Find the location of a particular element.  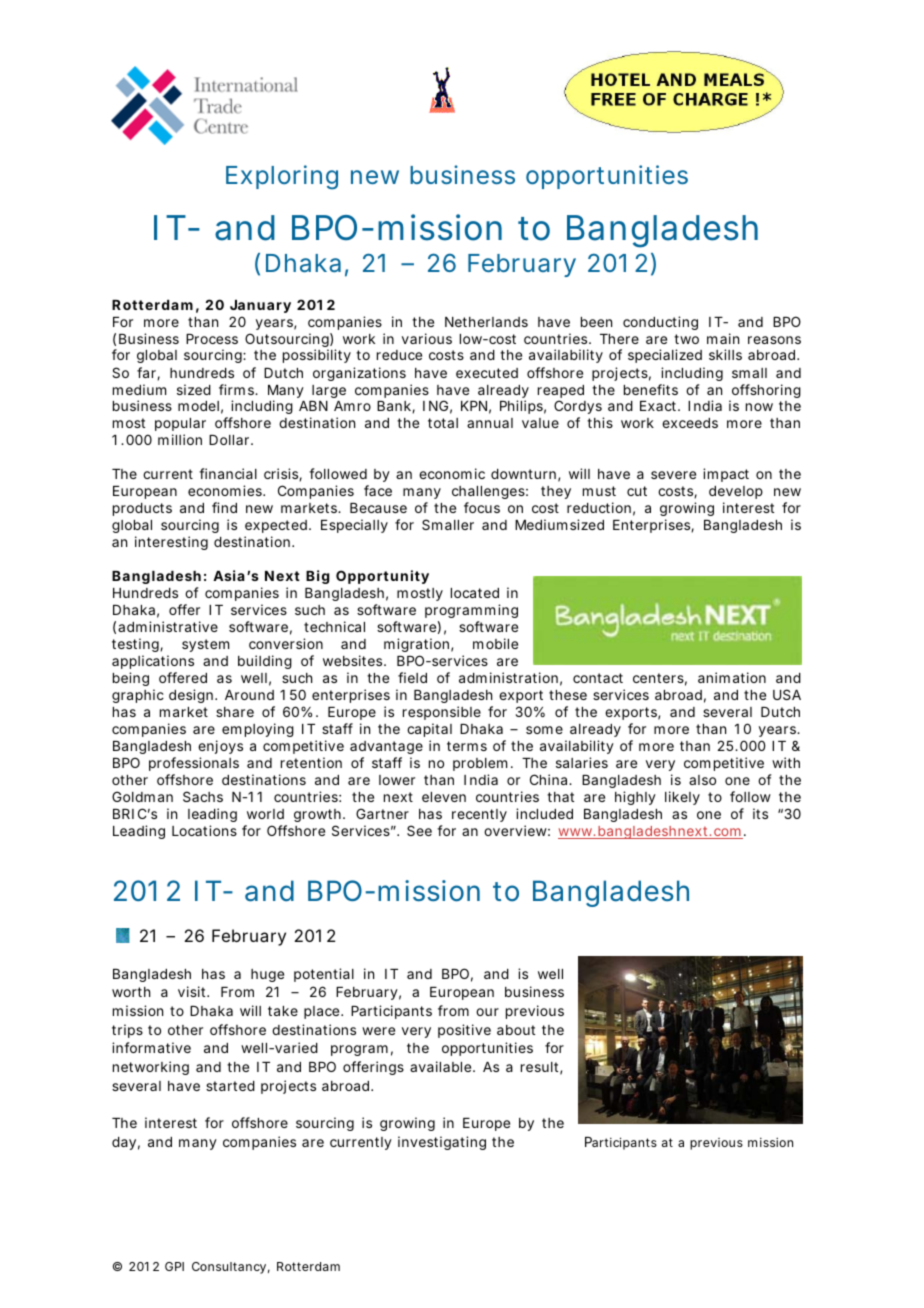

economic is located at coordinates (452, 473).
